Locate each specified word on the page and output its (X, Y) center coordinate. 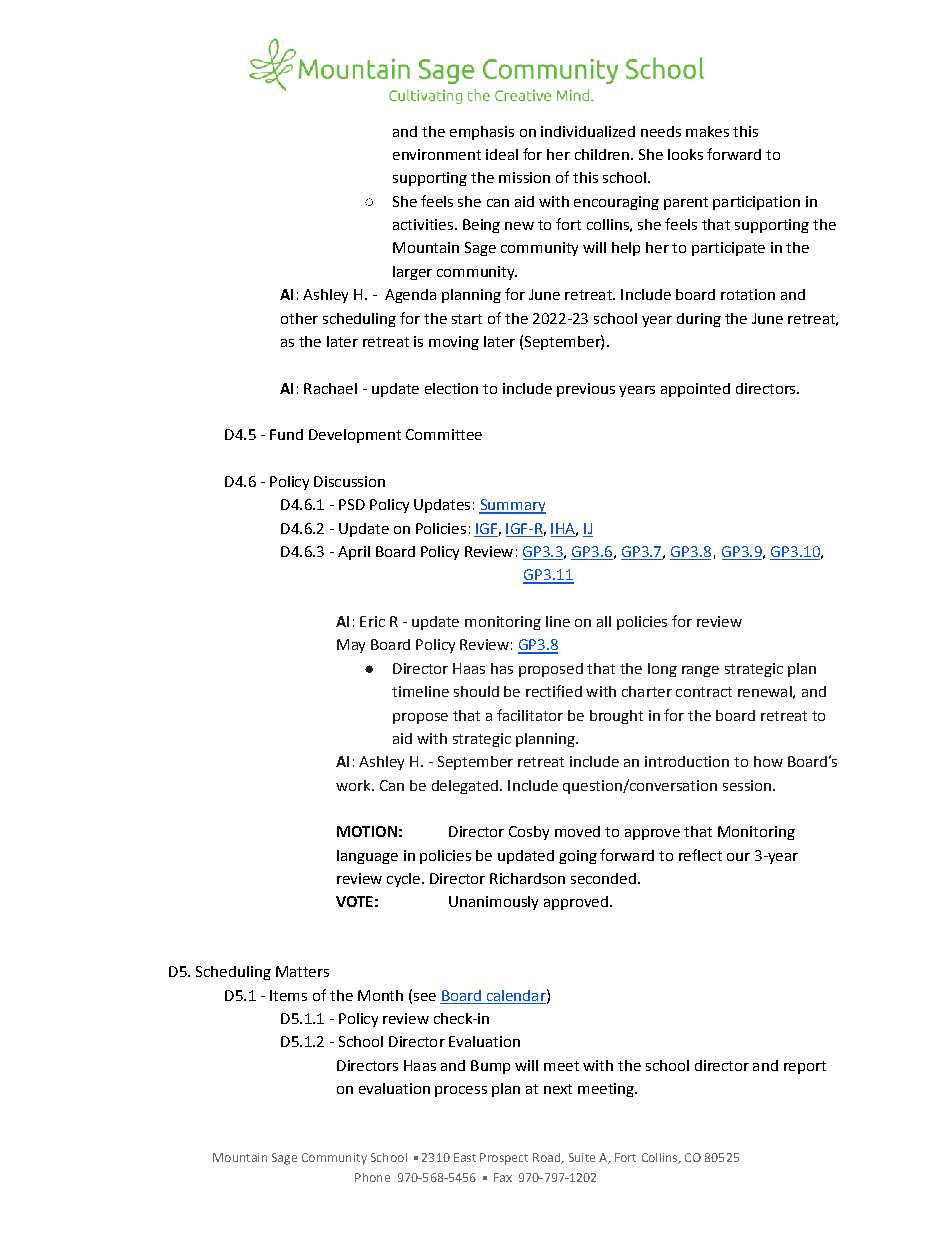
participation (756, 203)
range (700, 671)
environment (437, 154)
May (351, 646)
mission (524, 177)
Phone (372, 1177)
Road (547, 1158)
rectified (554, 691)
